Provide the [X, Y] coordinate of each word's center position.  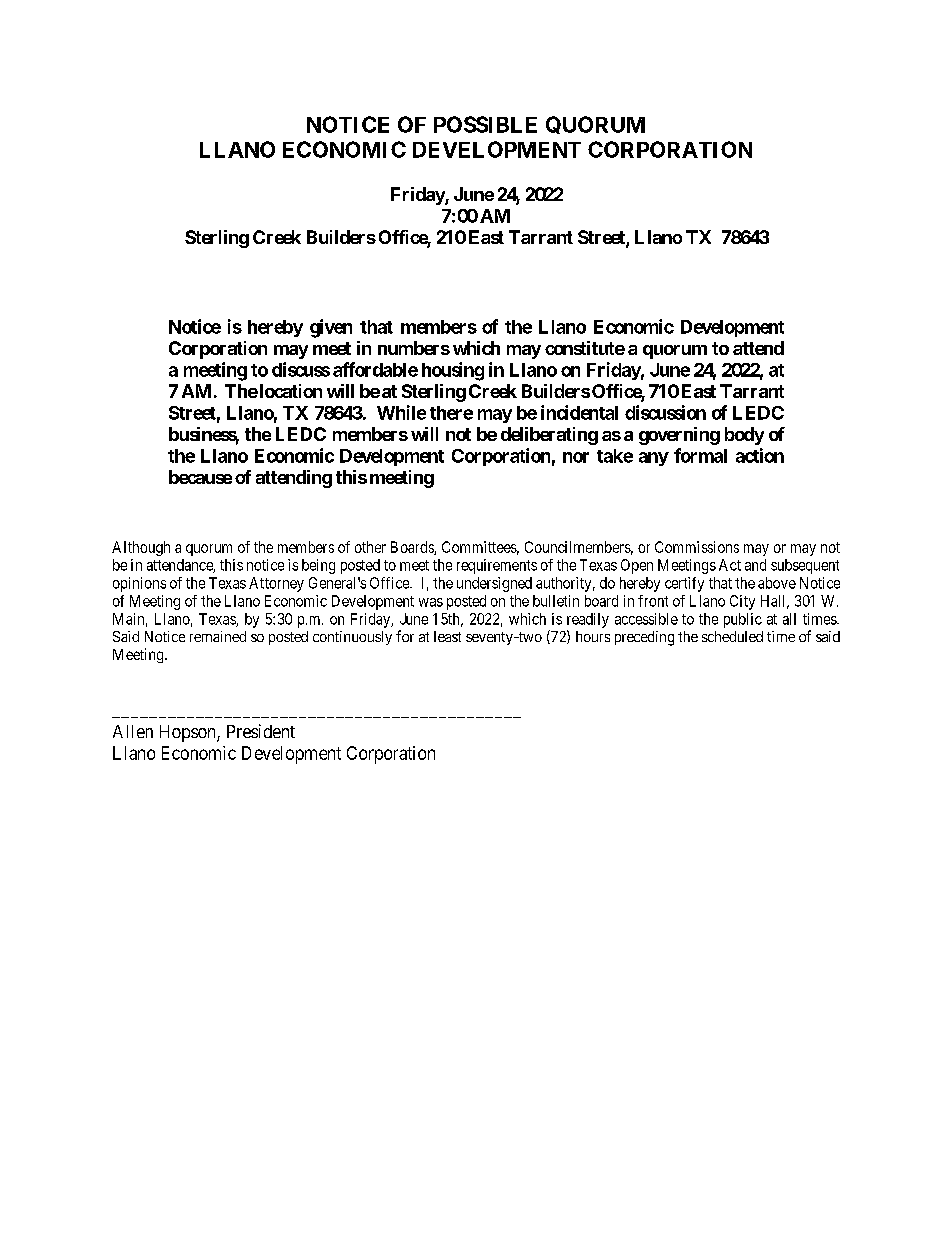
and [755, 565]
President [261, 731]
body [744, 436]
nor [576, 457]
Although [141, 548]
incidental [579, 412]
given [331, 328]
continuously [352, 638]
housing [453, 371]
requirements [497, 566]
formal [700, 455]
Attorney [276, 584]
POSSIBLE [485, 124]
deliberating [549, 436]
